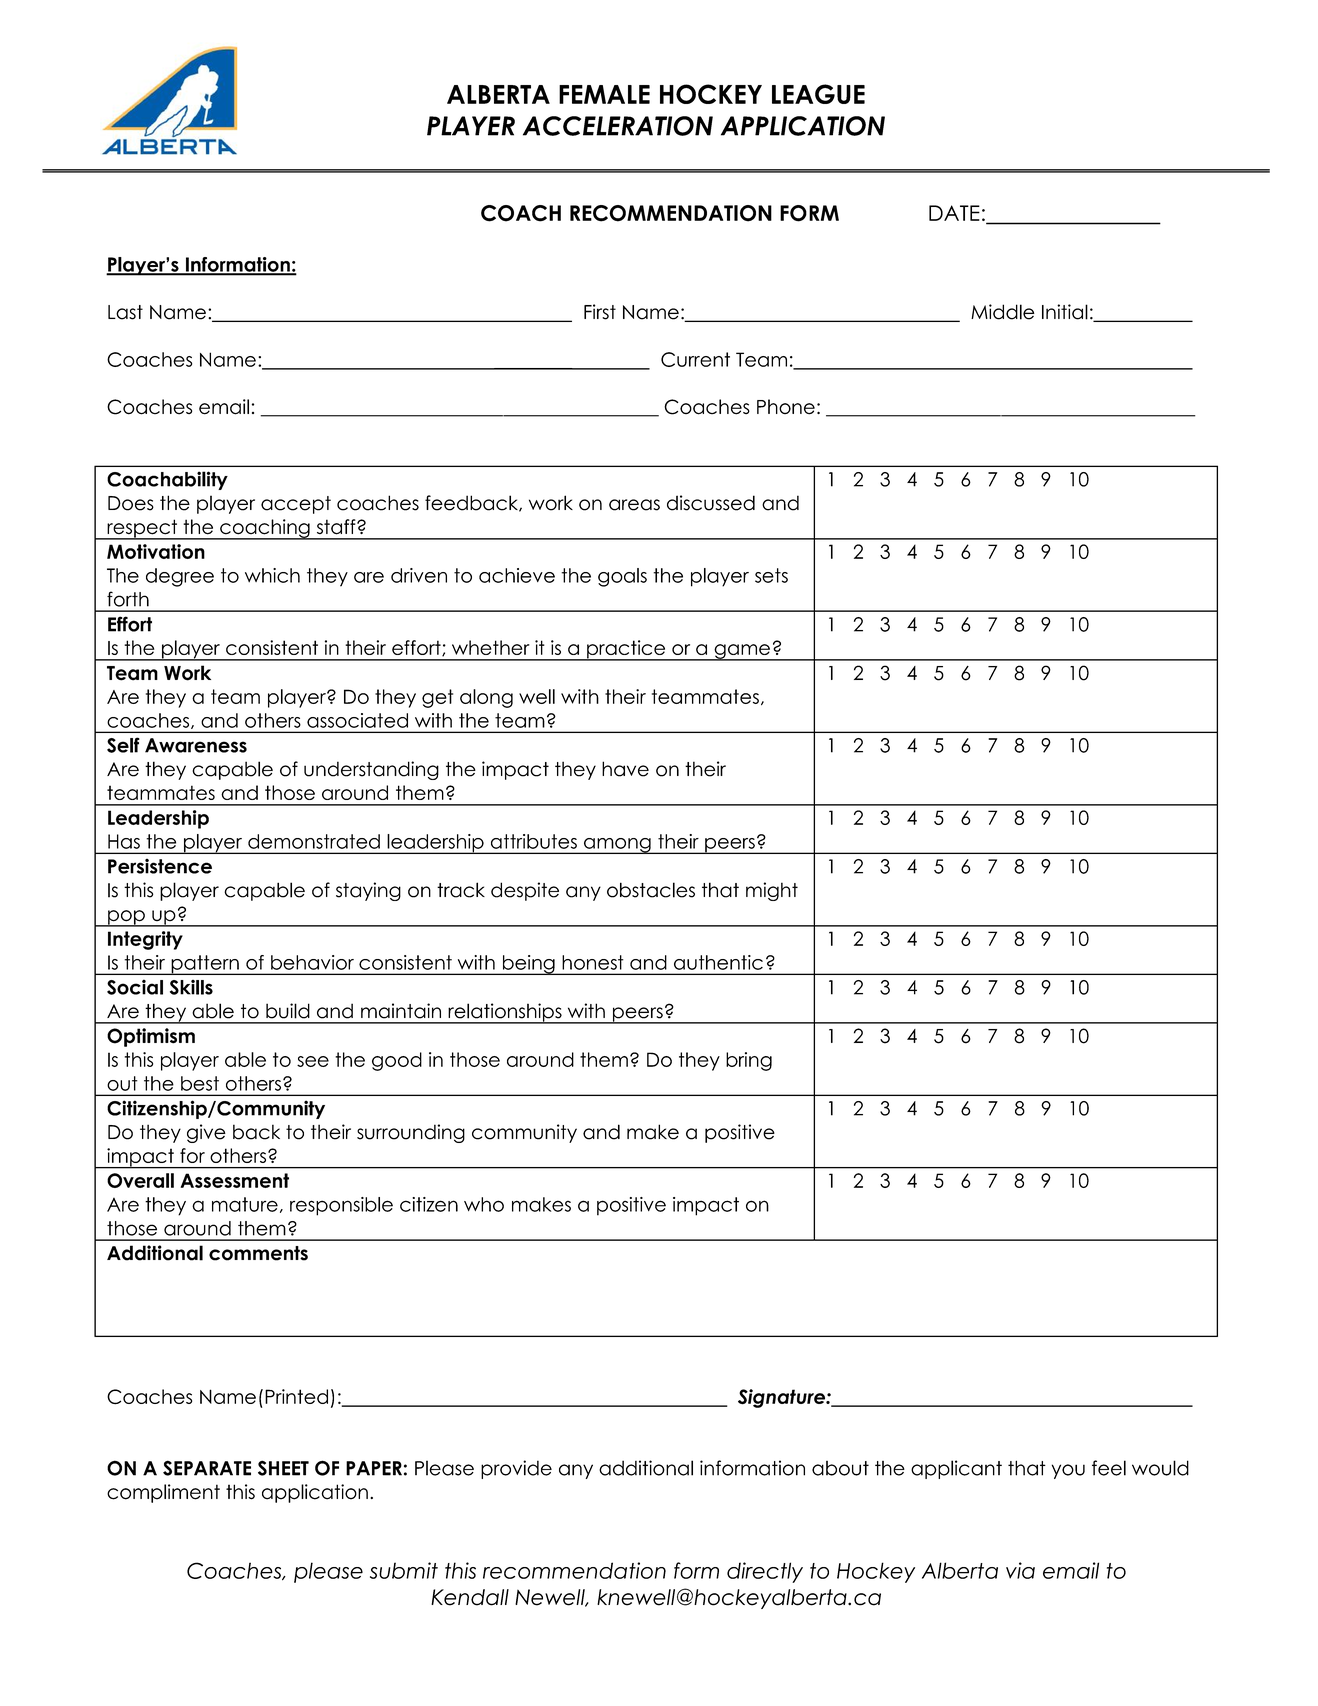 This document has width=1318, height=1706. Describe the element at coordinates (163, 1493) in the document. I see `compliment` at that location.
